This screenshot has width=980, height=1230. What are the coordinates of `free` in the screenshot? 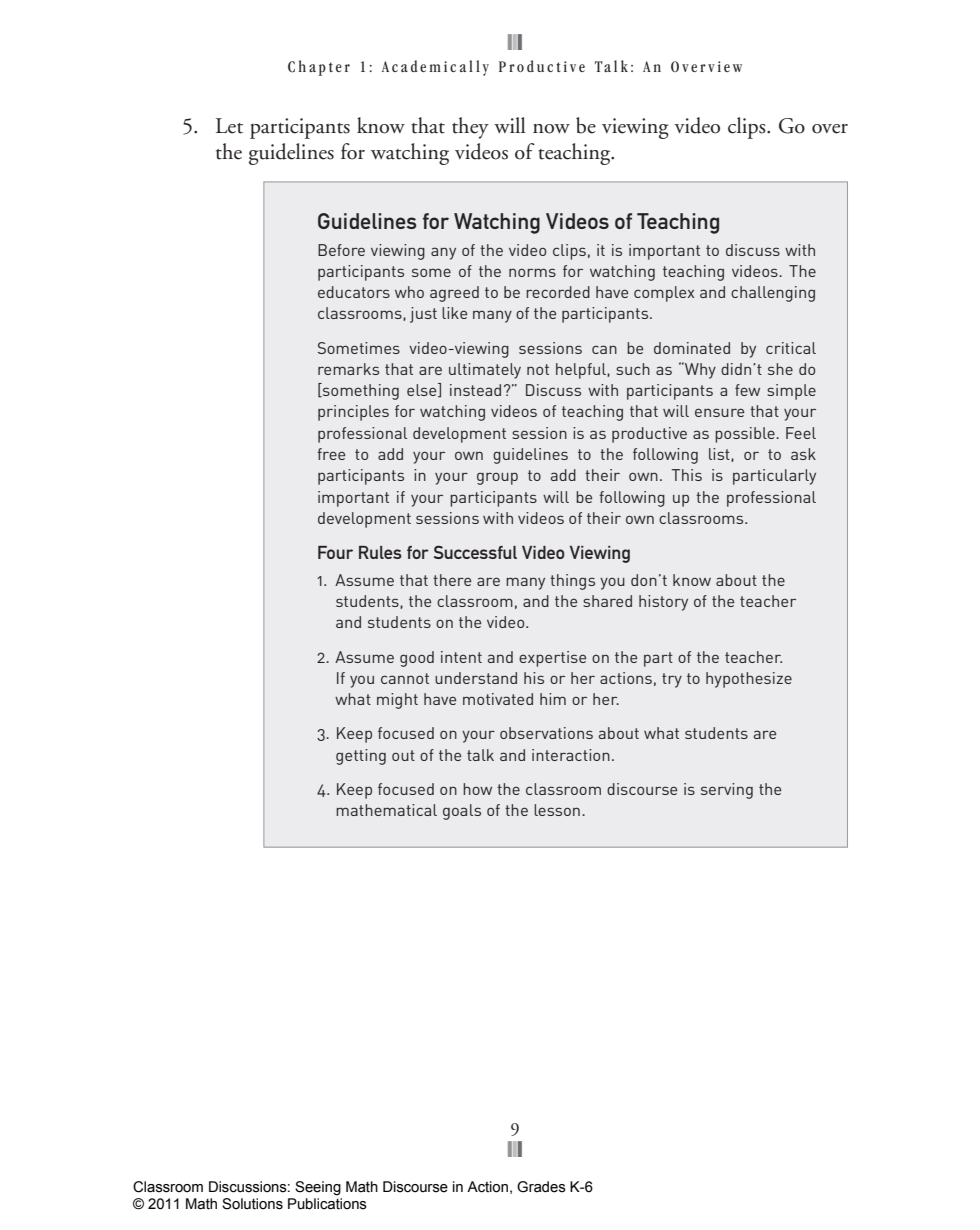 It's located at (331, 454).
